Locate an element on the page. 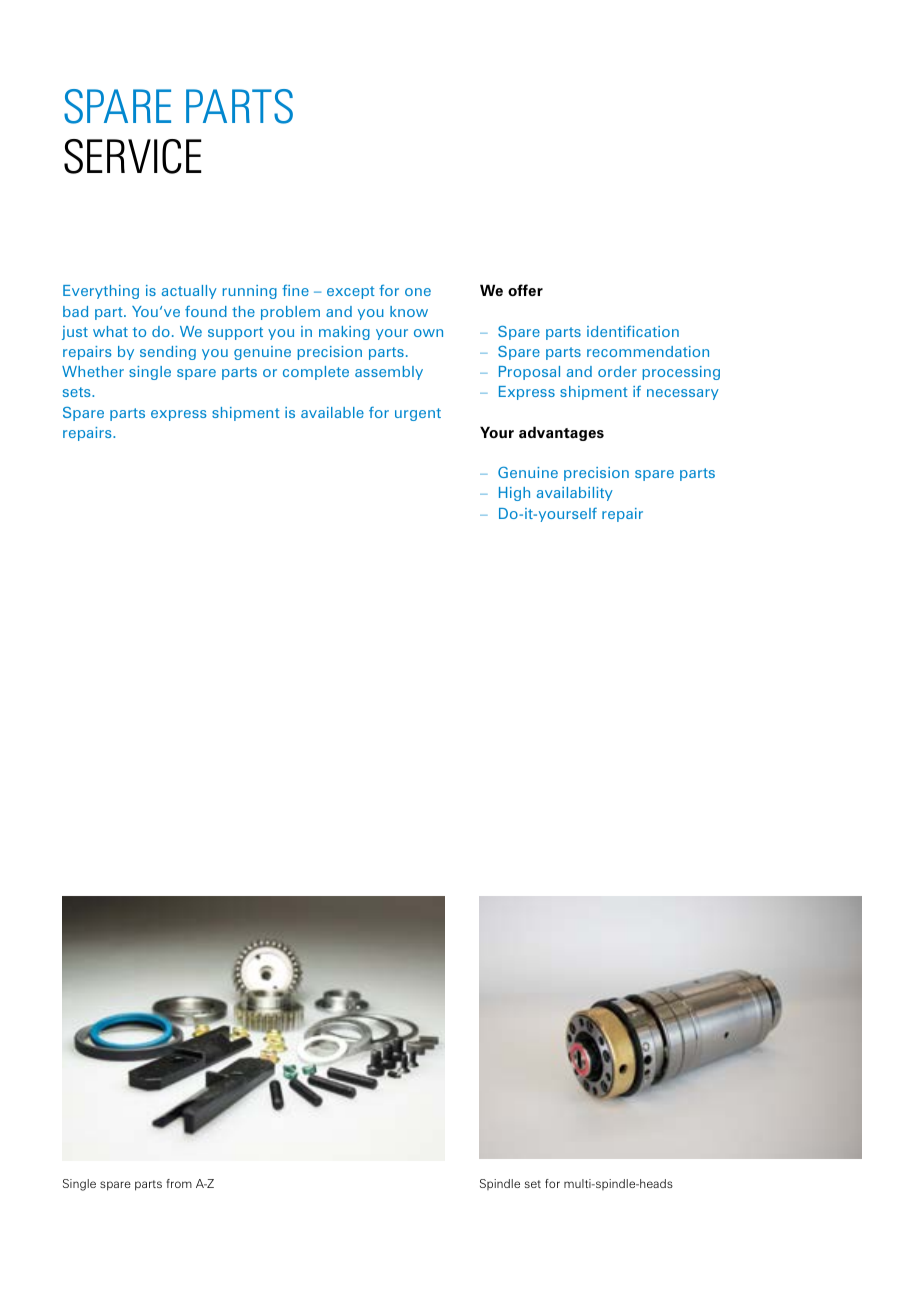 Image resolution: width=924 pixels, height=1308 pixels. availability is located at coordinates (575, 494).
